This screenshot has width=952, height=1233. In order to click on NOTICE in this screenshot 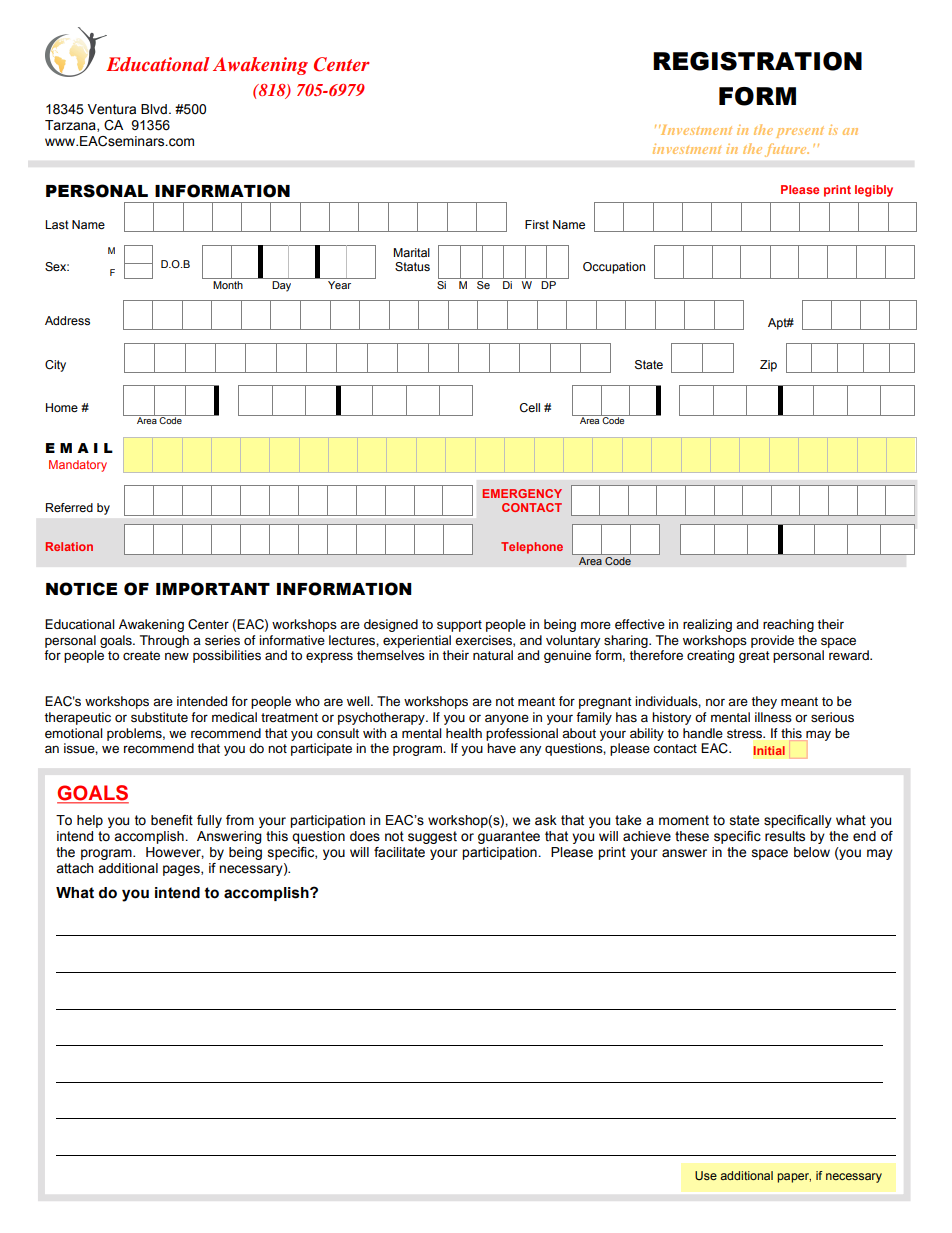, I will do `click(81, 589)`.
